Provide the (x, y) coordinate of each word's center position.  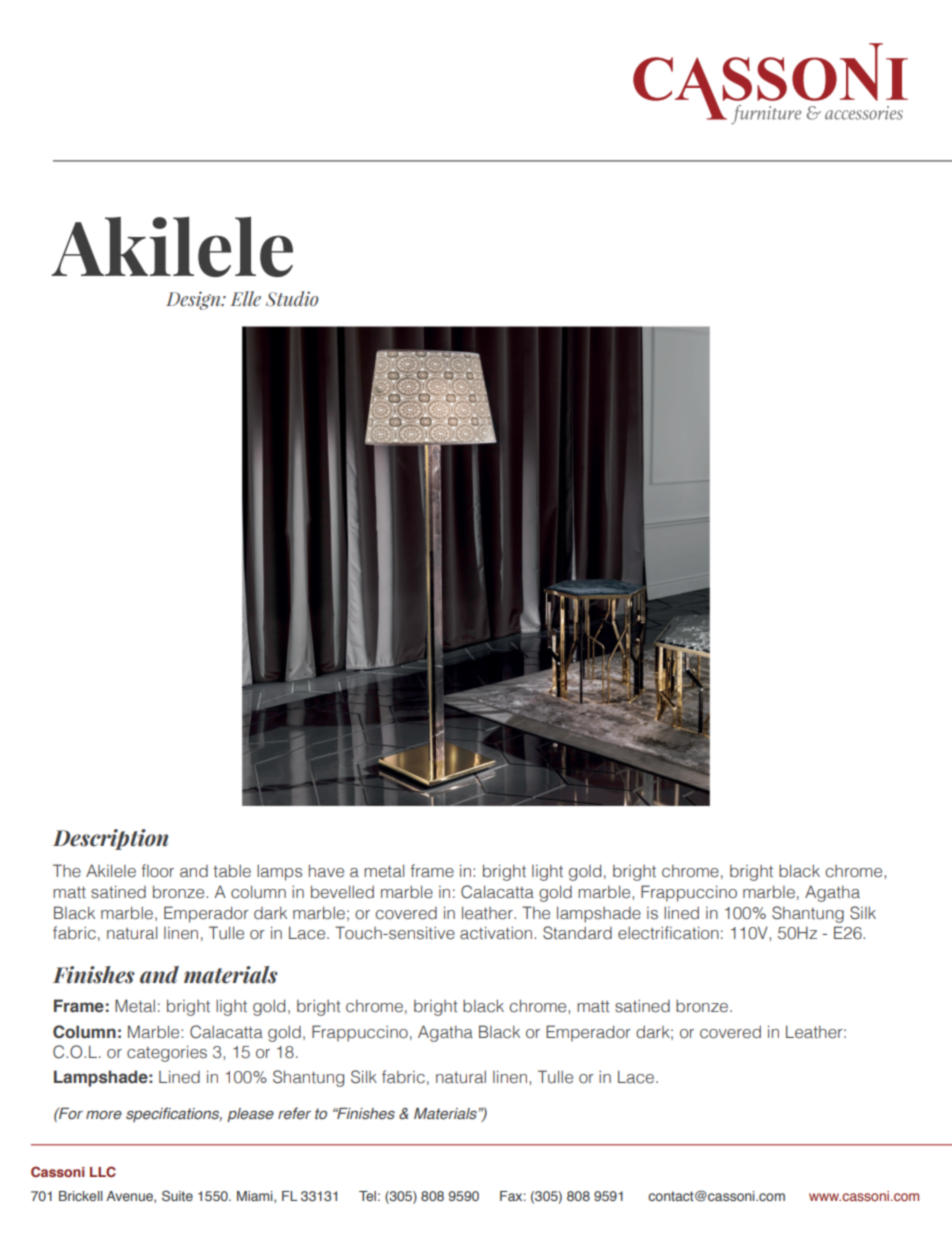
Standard (577, 933)
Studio (292, 298)
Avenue (130, 1197)
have (326, 871)
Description (110, 839)
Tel (367, 1196)
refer (294, 1113)
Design (194, 300)
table (232, 871)
